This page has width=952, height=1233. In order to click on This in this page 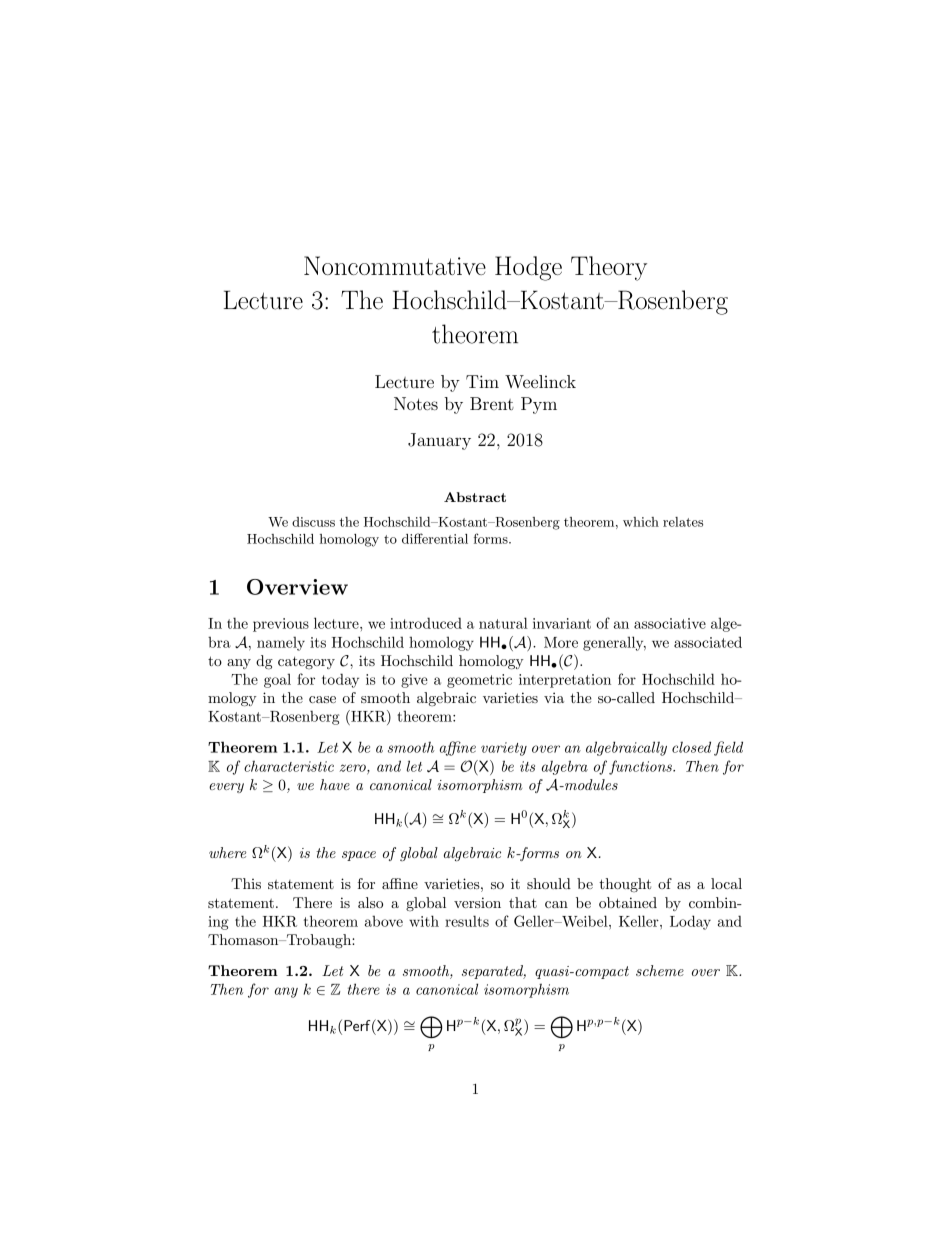, I will do `click(246, 883)`.
